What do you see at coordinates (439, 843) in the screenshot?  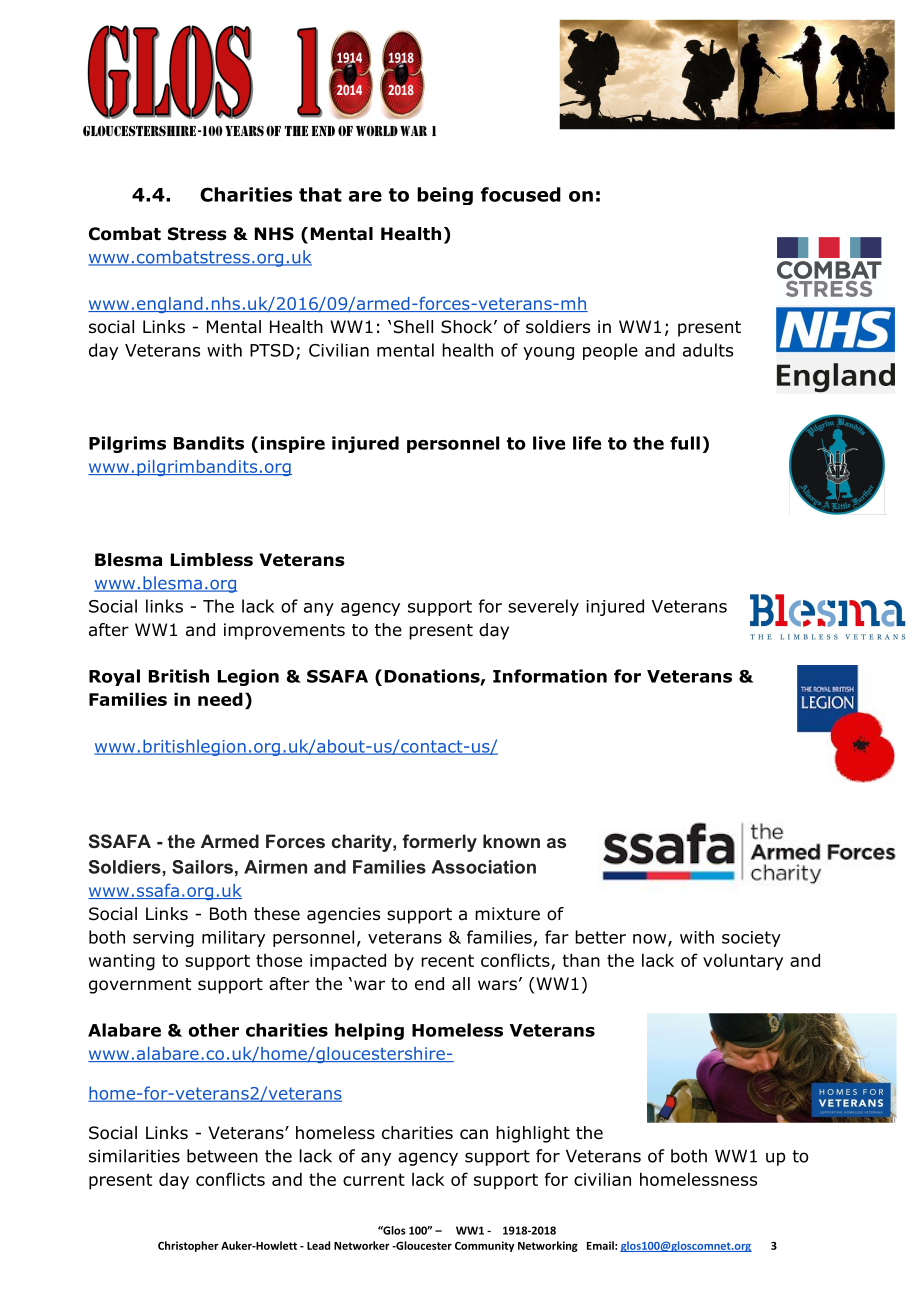 I see `formerly` at bounding box center [439, 843].
